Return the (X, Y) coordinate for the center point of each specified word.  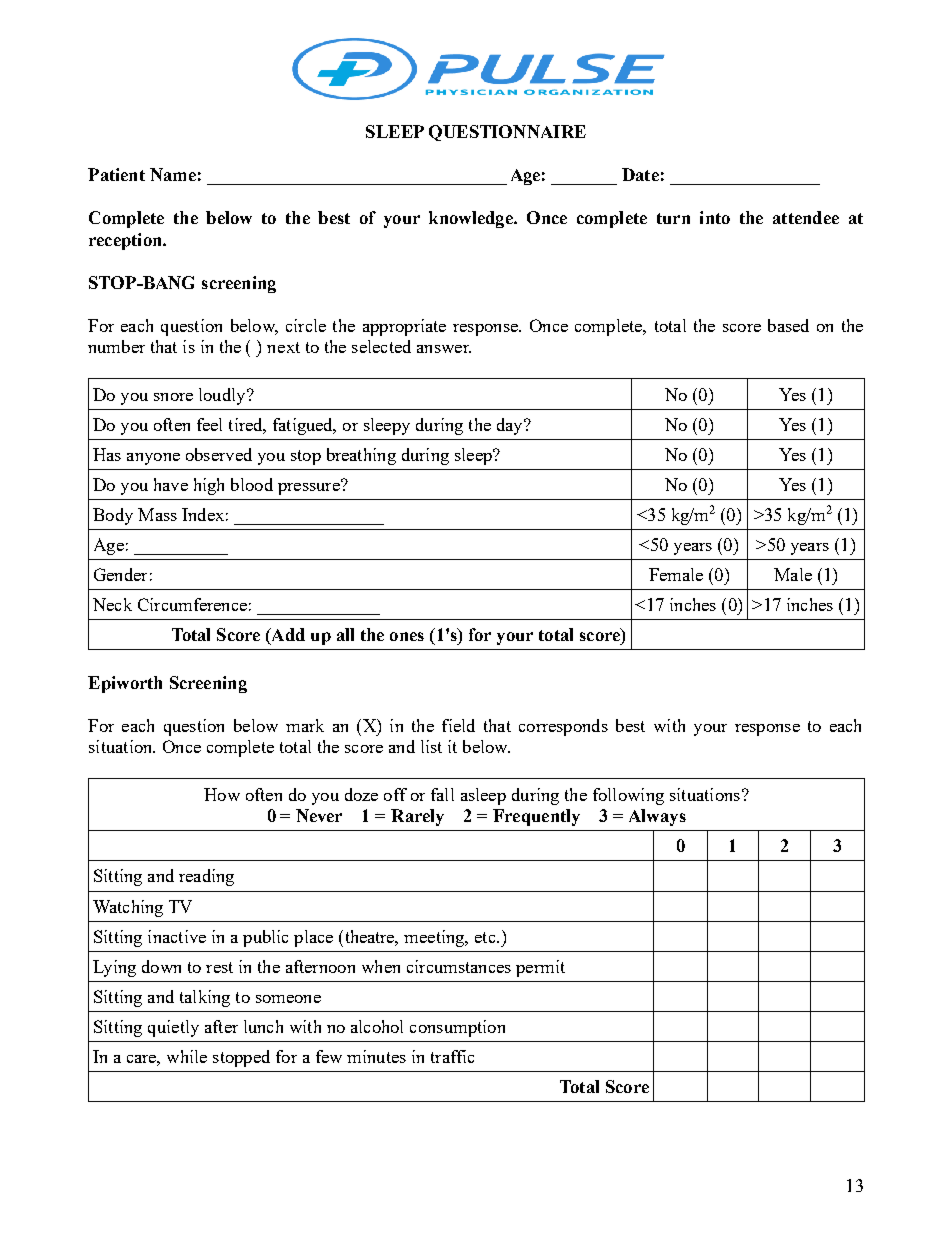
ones (407, 636)
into (715, 217)
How (222, 794)
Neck (112, 604)
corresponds (563, 727)
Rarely (417, 817)
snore (173, 397)
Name (173, 174)
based (788, 325)
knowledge (472, 219)
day (511, 426)
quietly (173, 1028)
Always (657, 817)
